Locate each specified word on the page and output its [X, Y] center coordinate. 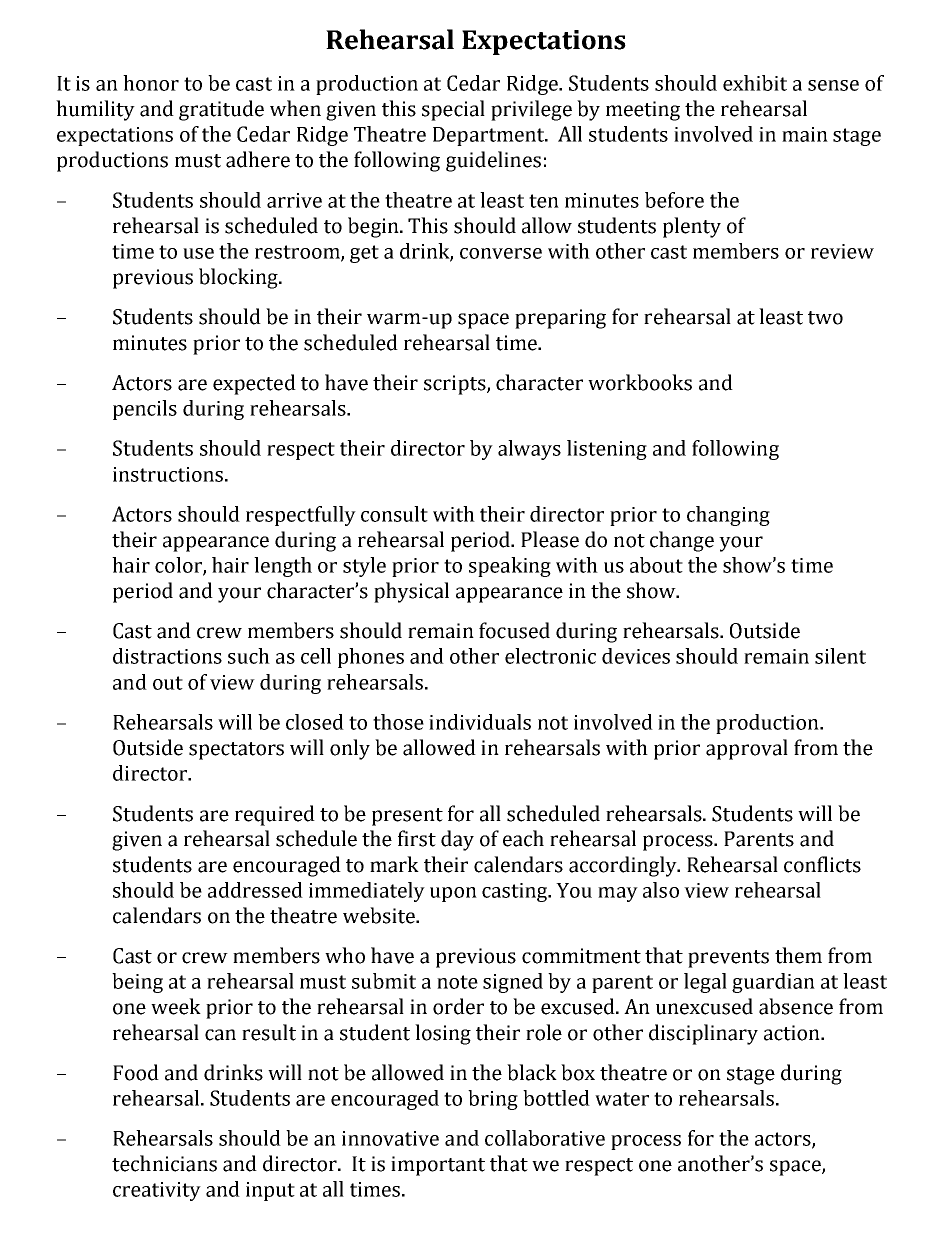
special [453, 110]
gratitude [221, 110]
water [622, 1099]
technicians [164, 1163]
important [438, 1166]
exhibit [755, 83]
